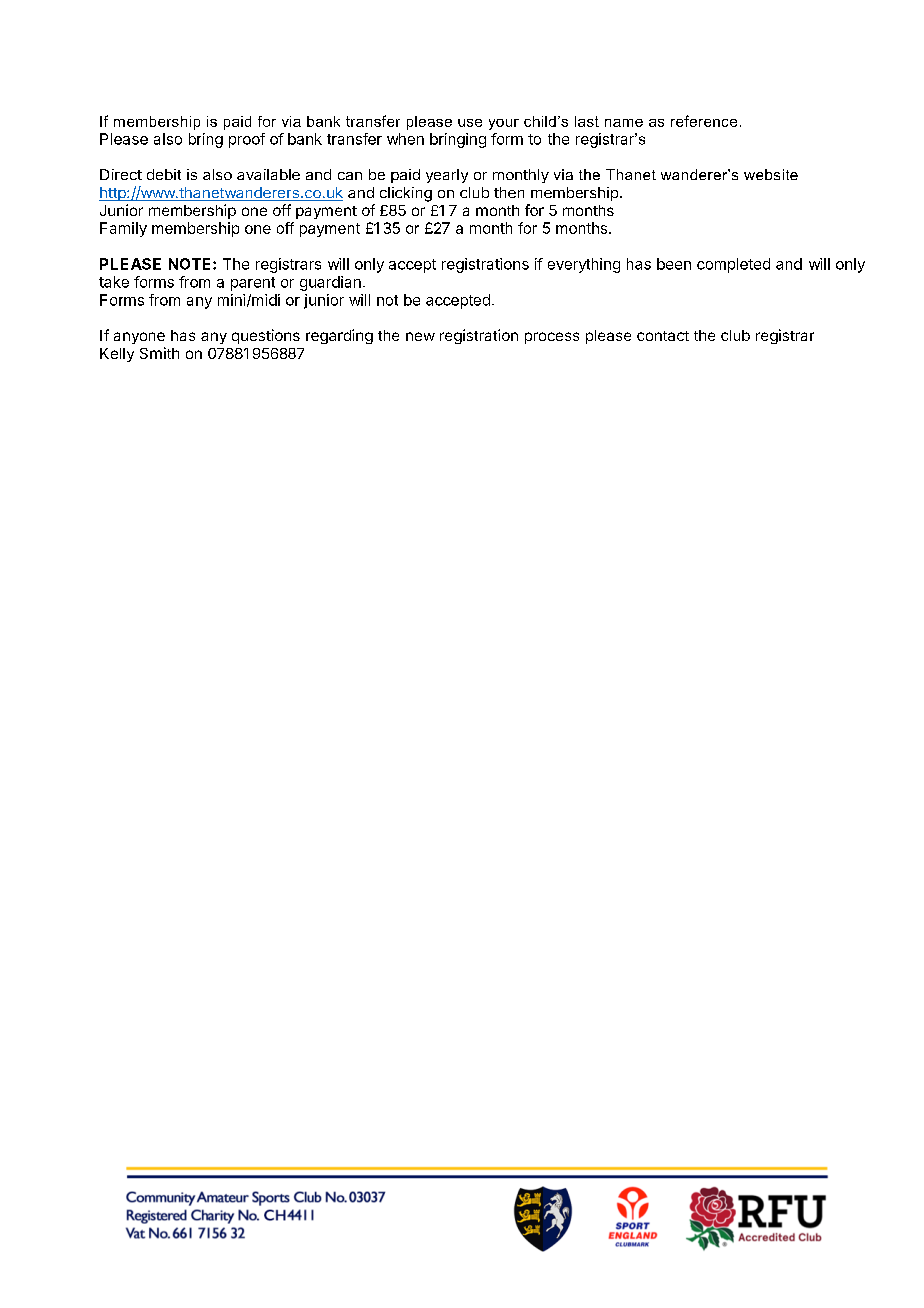 Image resolution: width=924 pixels, height=1308 pixels. I want to click on debit, so click(164, 174).
